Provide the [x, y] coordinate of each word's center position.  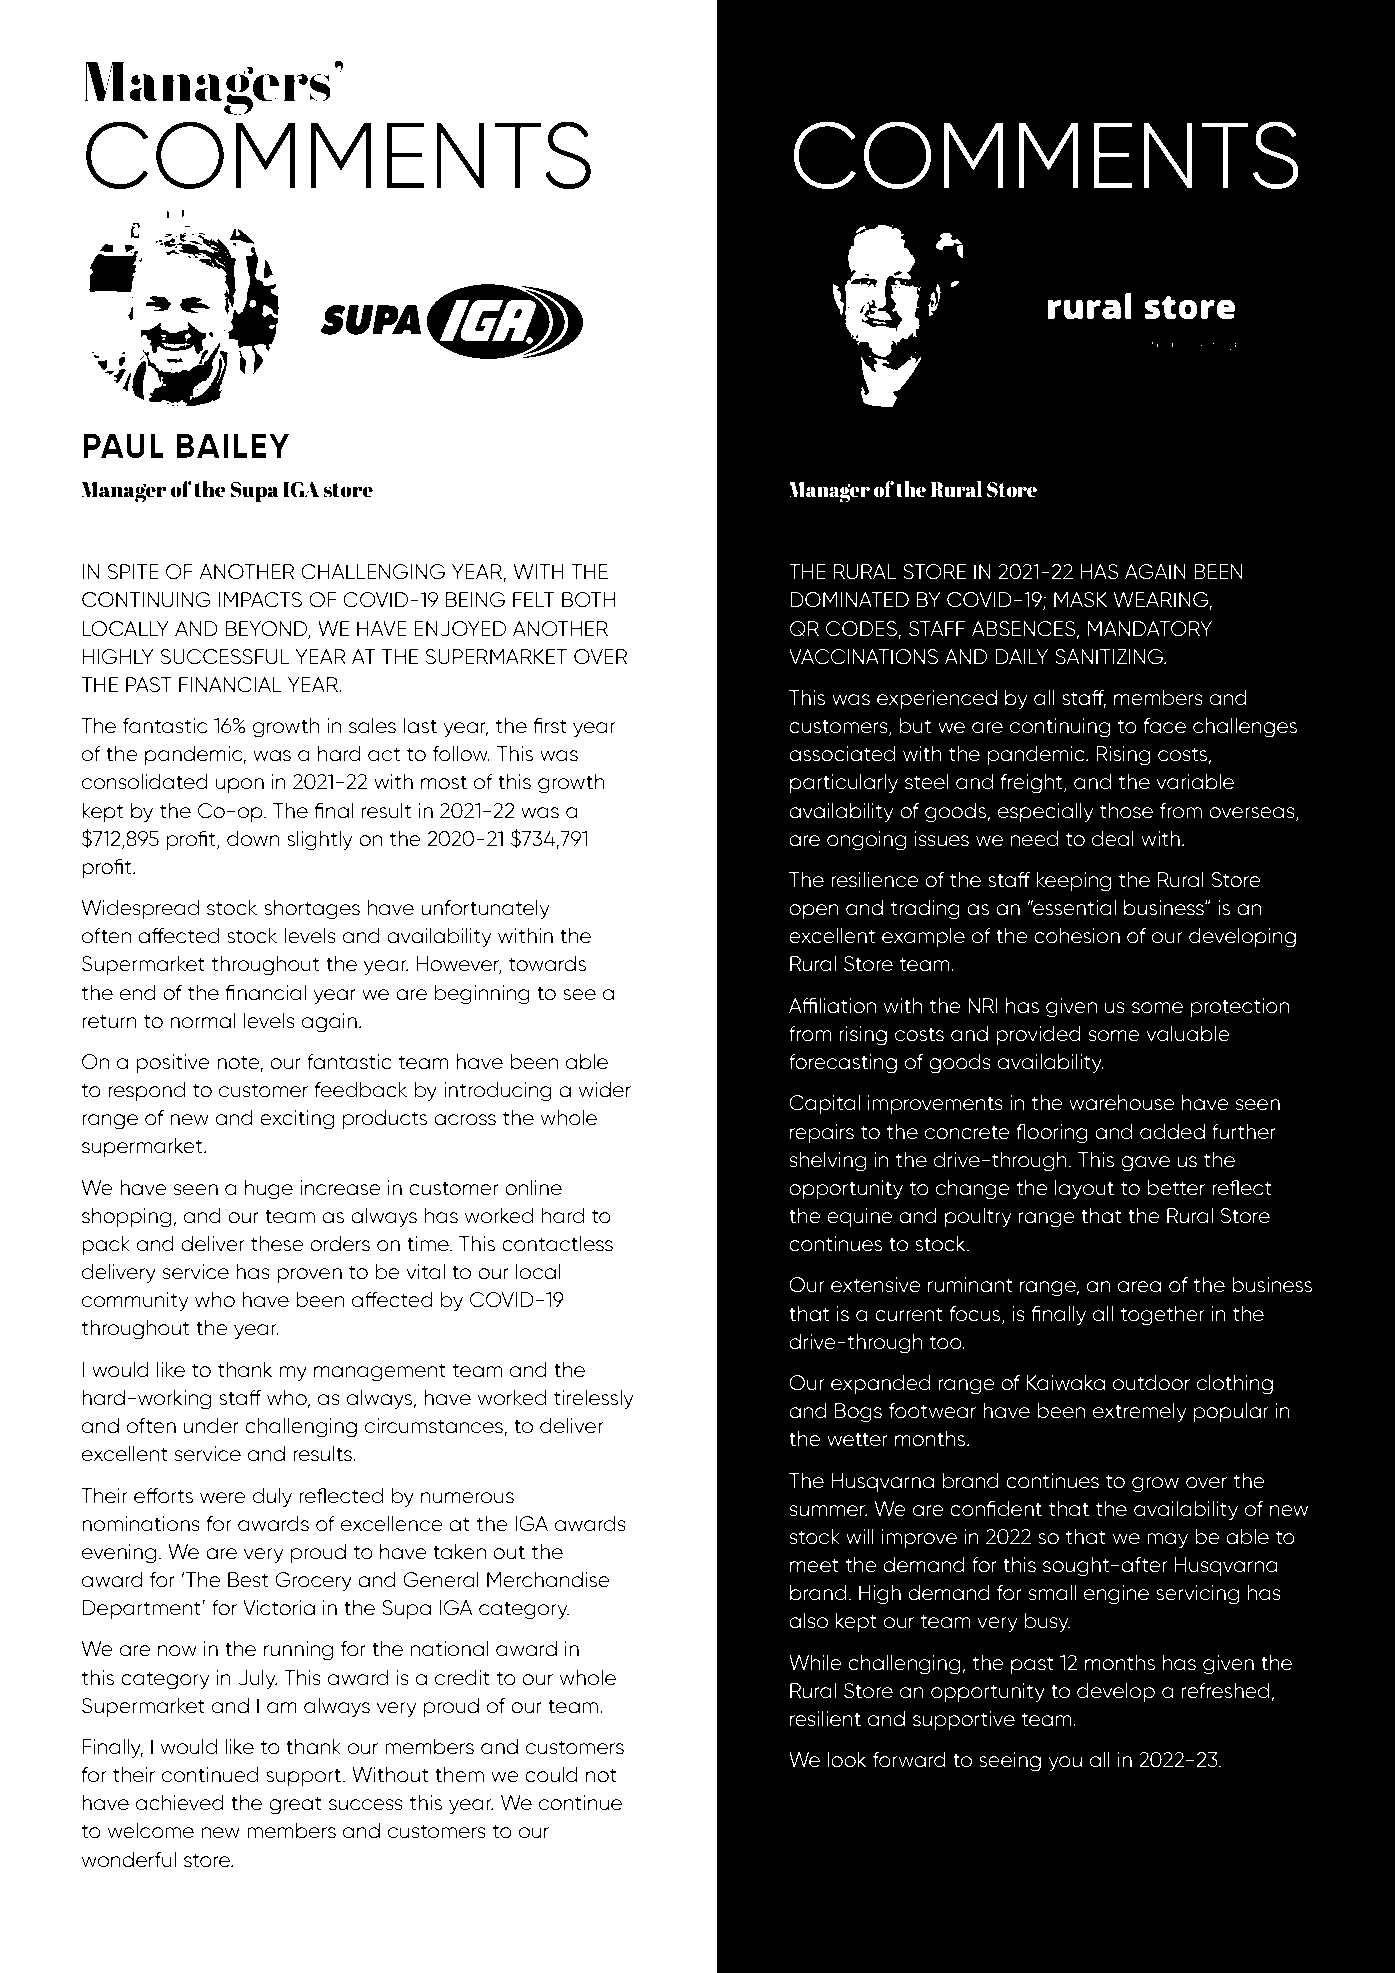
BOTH [588, 600]
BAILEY [233, 445]
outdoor [1151, 1383]
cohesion [1077, 936]
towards [547, 964]
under [211, 1426]
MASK [1080, 600]
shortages [312, 910]
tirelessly [594, 1399]
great [295, 1805]
